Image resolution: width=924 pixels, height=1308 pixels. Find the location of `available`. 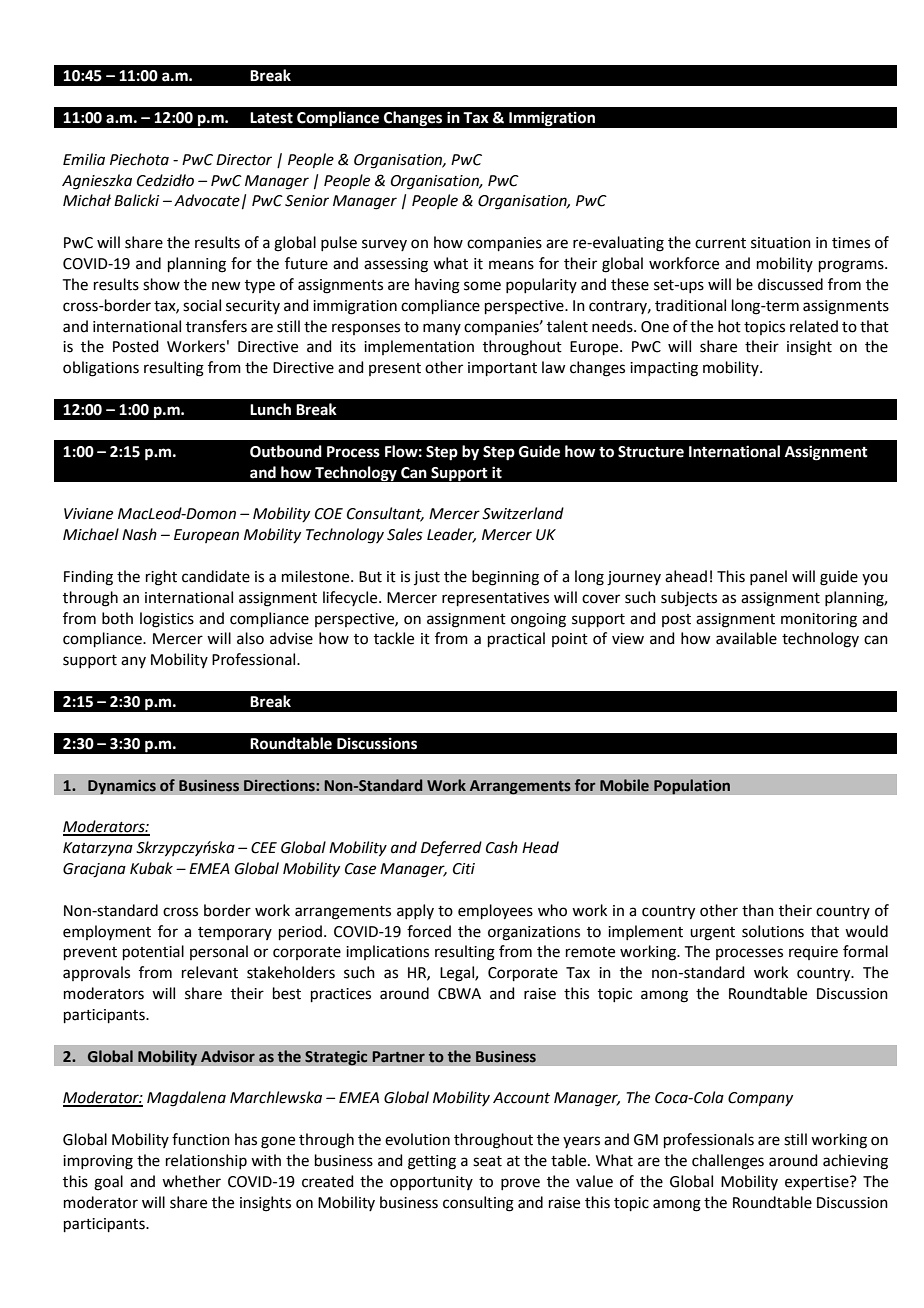

available is located at coordinates (746, 638).
